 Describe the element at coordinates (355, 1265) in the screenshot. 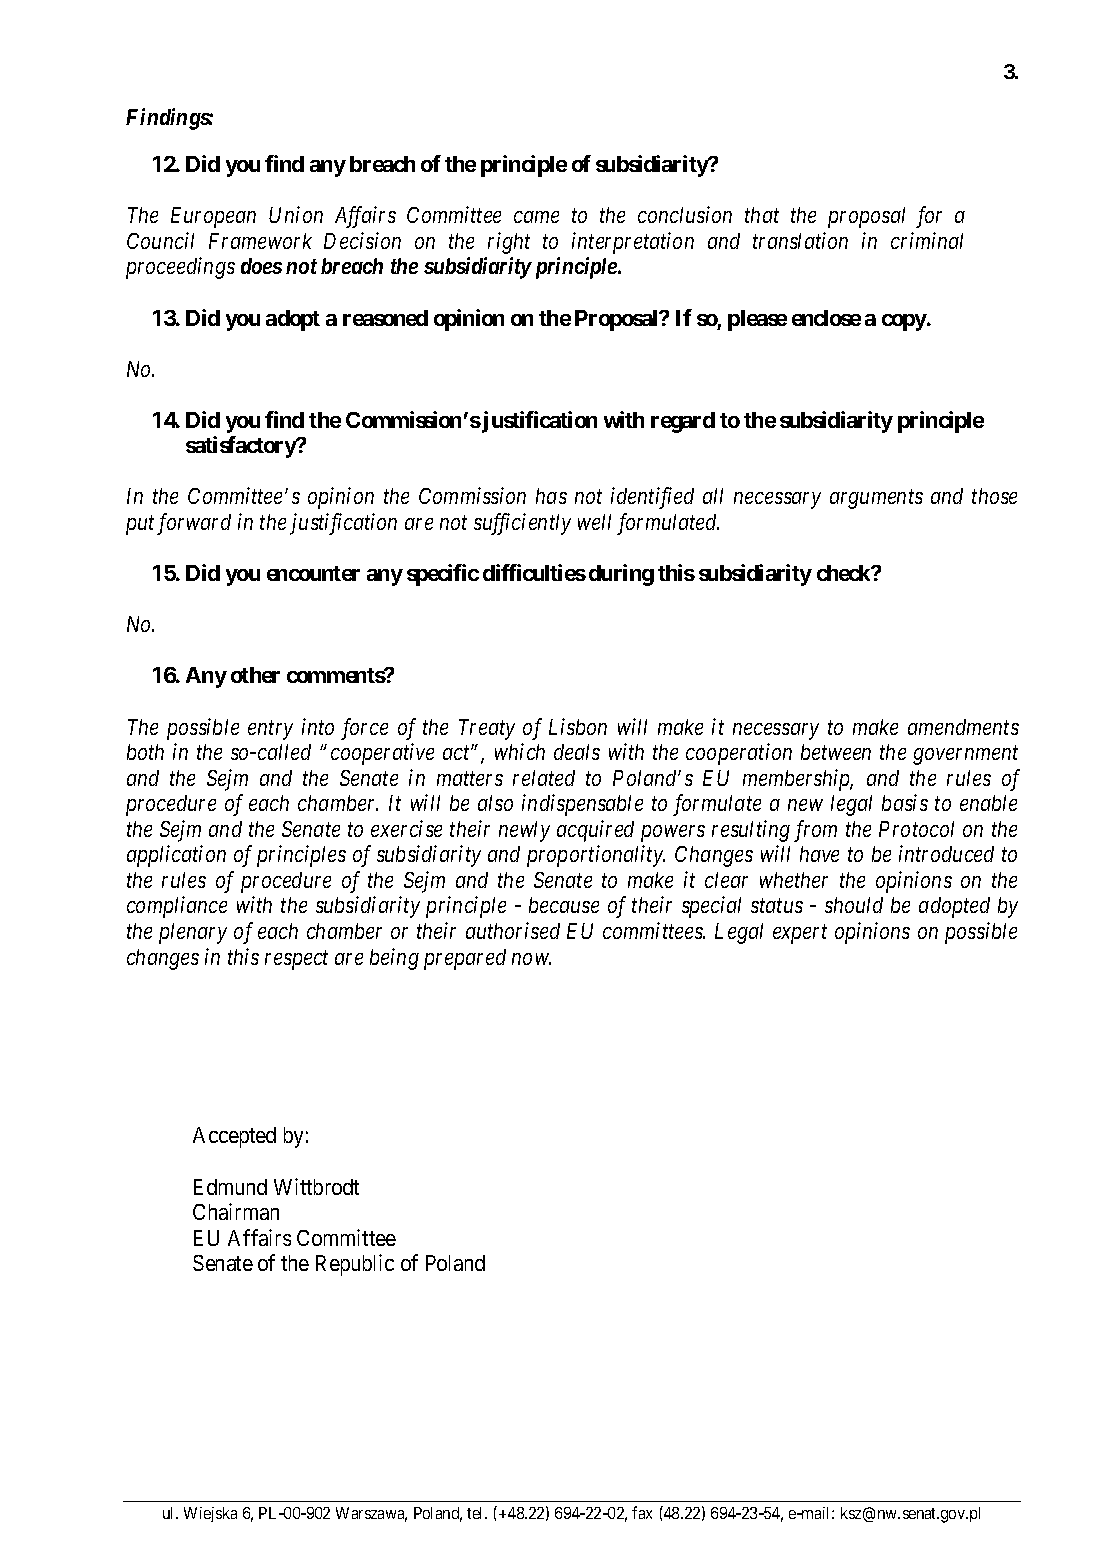

I see `Republic` at that location.
